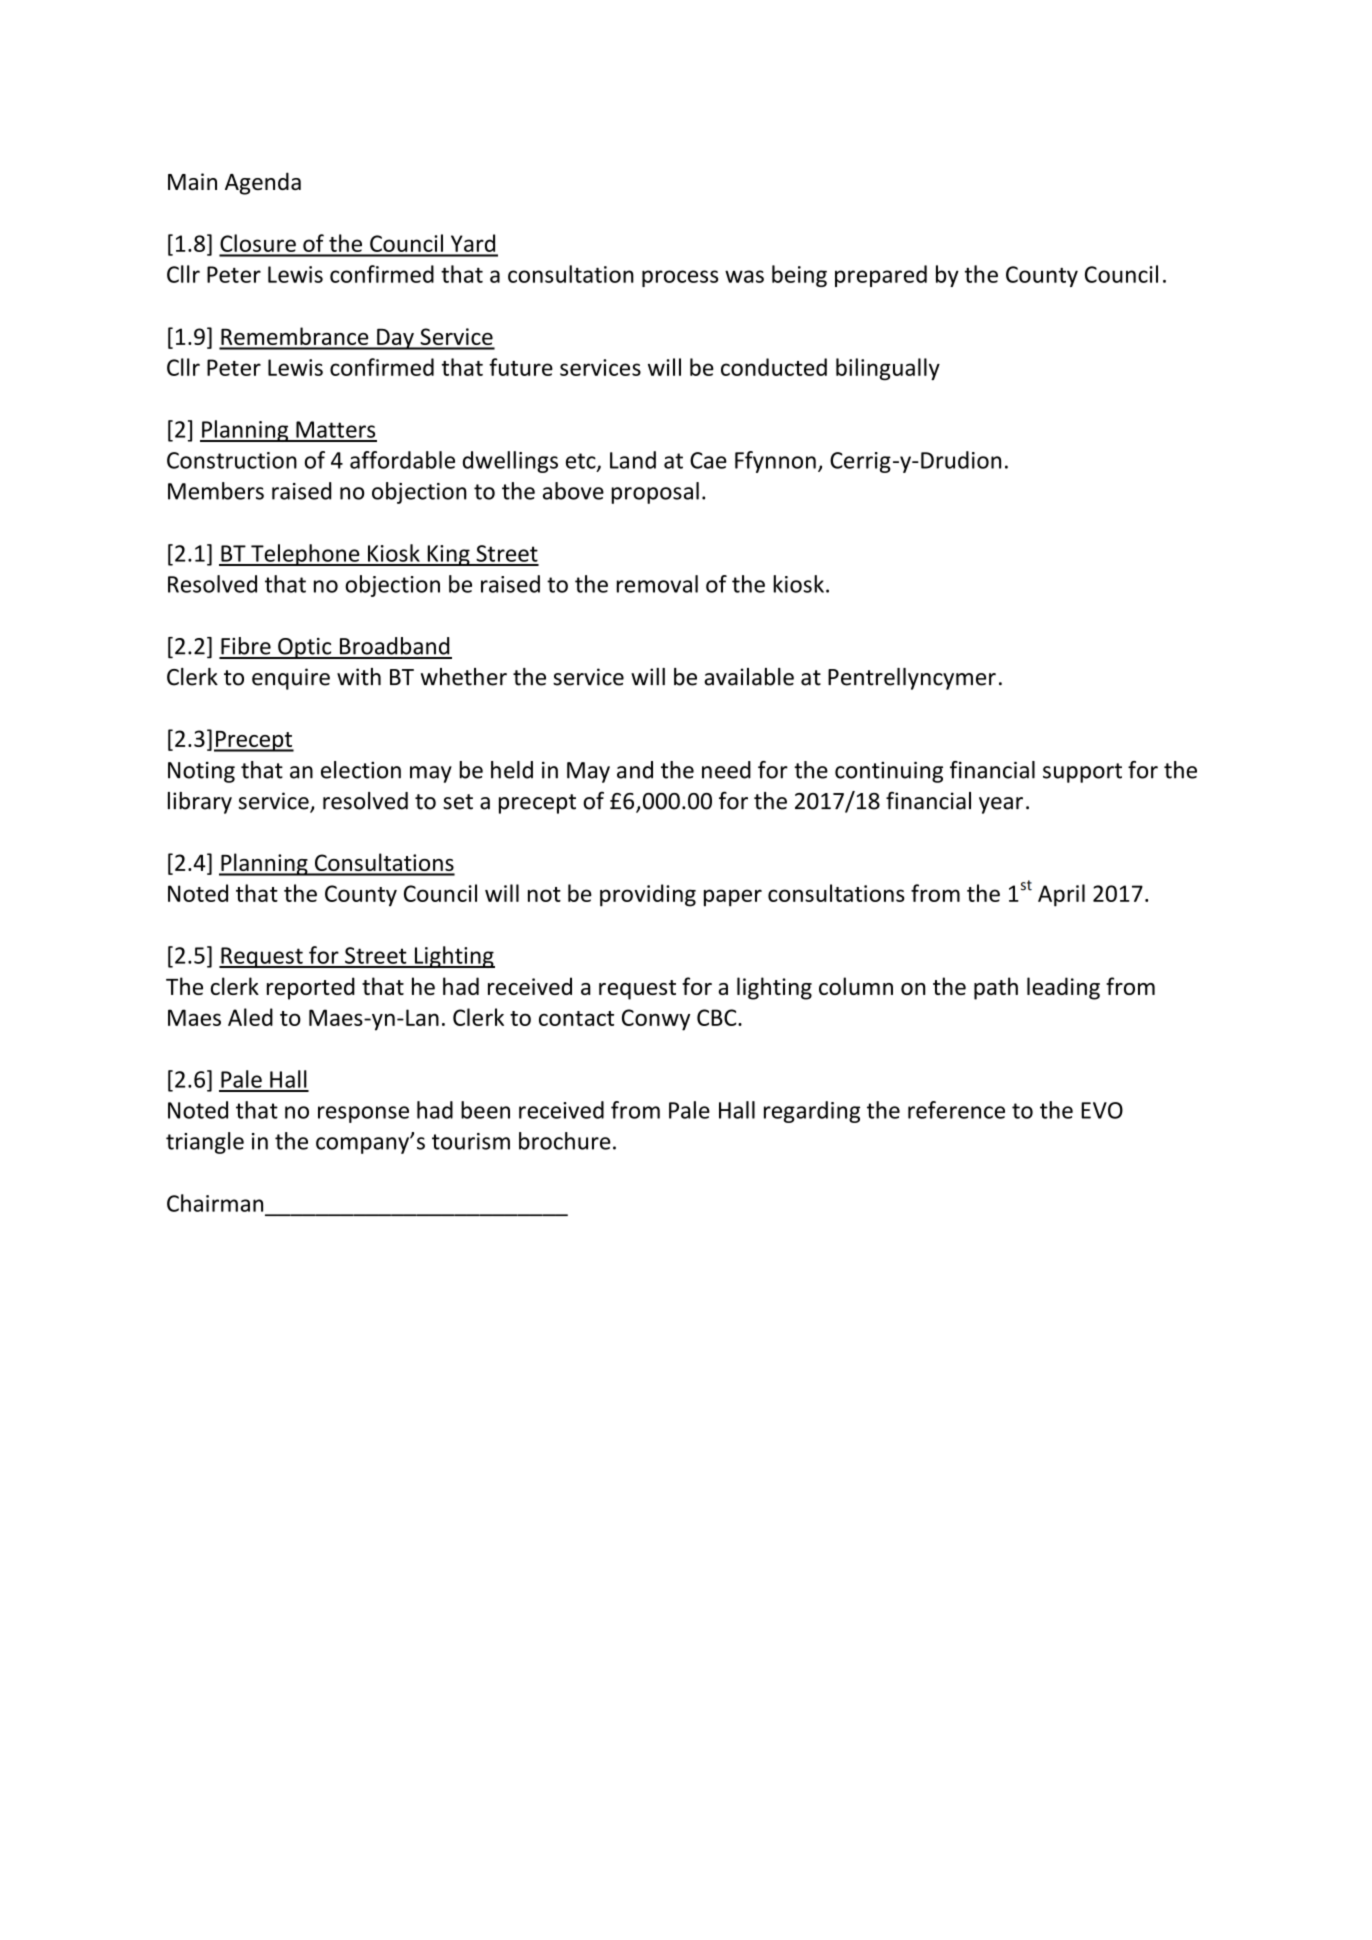  What do you see at coordinates (680, 278) in the screenshot?
I see `process` at bounding box center [680, 278].
